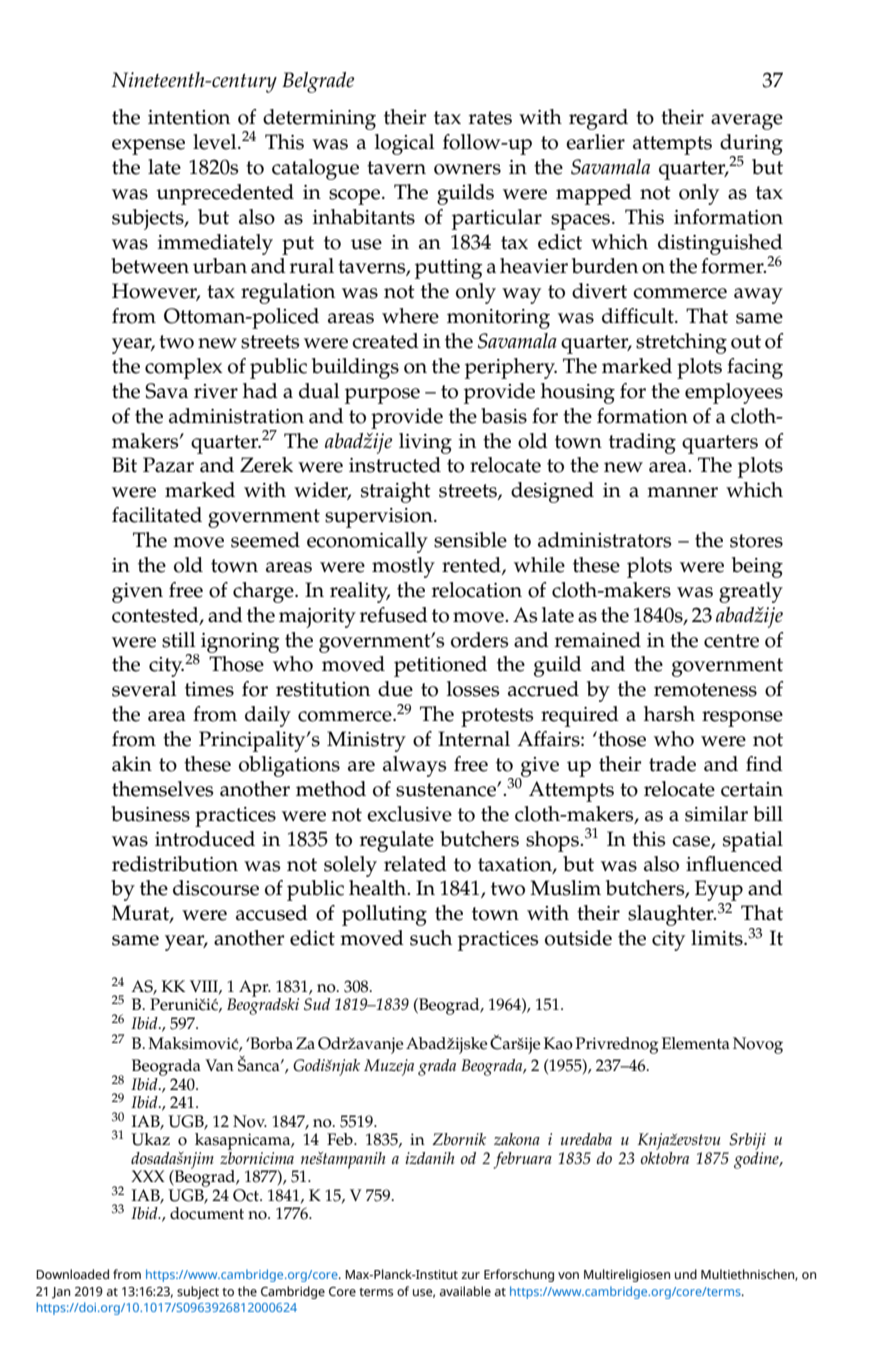 The image size is (896, 1345). I want to click on expense, so click(148, 147).
